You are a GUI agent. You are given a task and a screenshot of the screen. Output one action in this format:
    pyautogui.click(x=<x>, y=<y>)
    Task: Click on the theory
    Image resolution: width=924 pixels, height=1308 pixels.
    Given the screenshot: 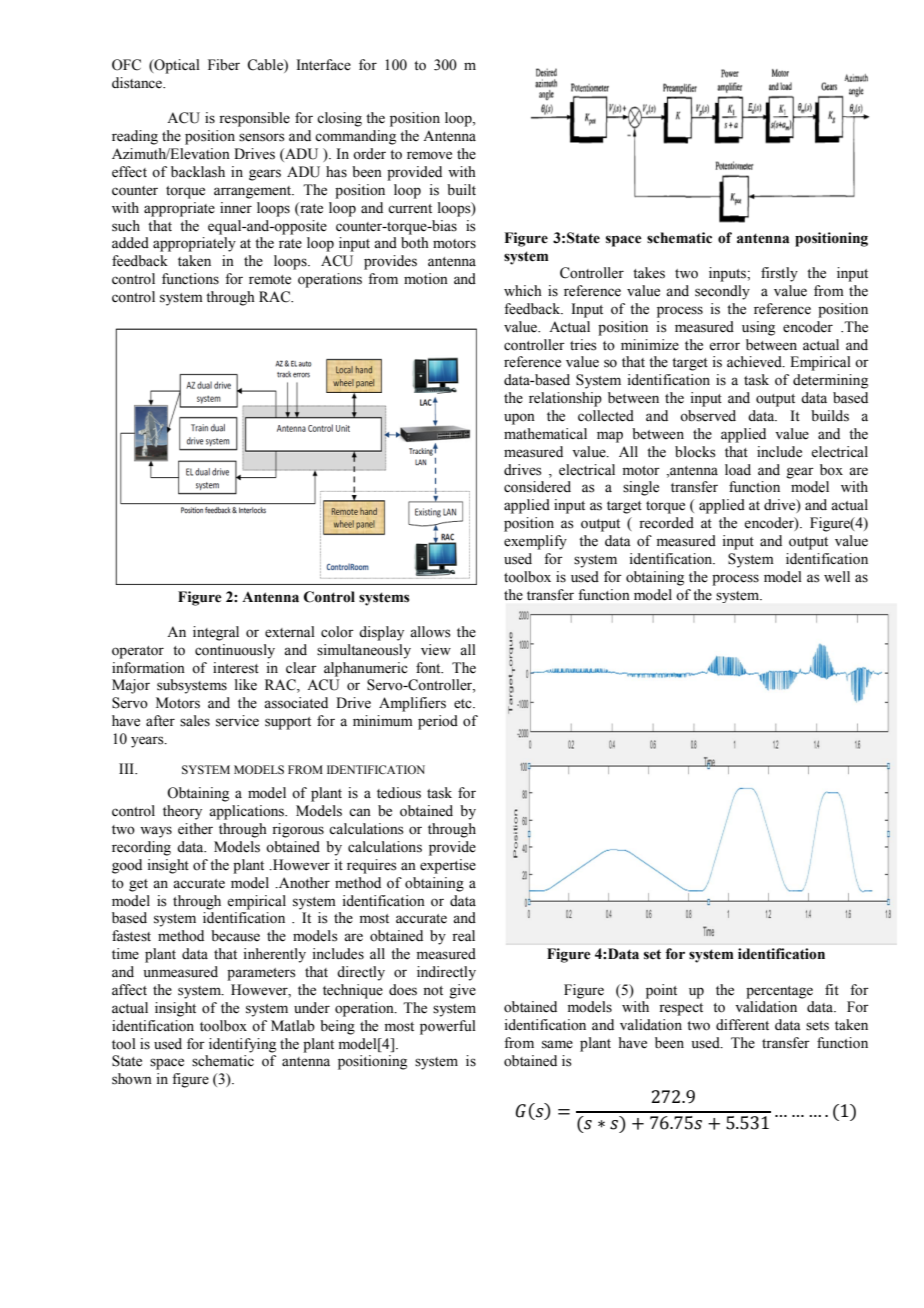 What is the action you would take?
    pyautogui.click(x=182, y=812)
